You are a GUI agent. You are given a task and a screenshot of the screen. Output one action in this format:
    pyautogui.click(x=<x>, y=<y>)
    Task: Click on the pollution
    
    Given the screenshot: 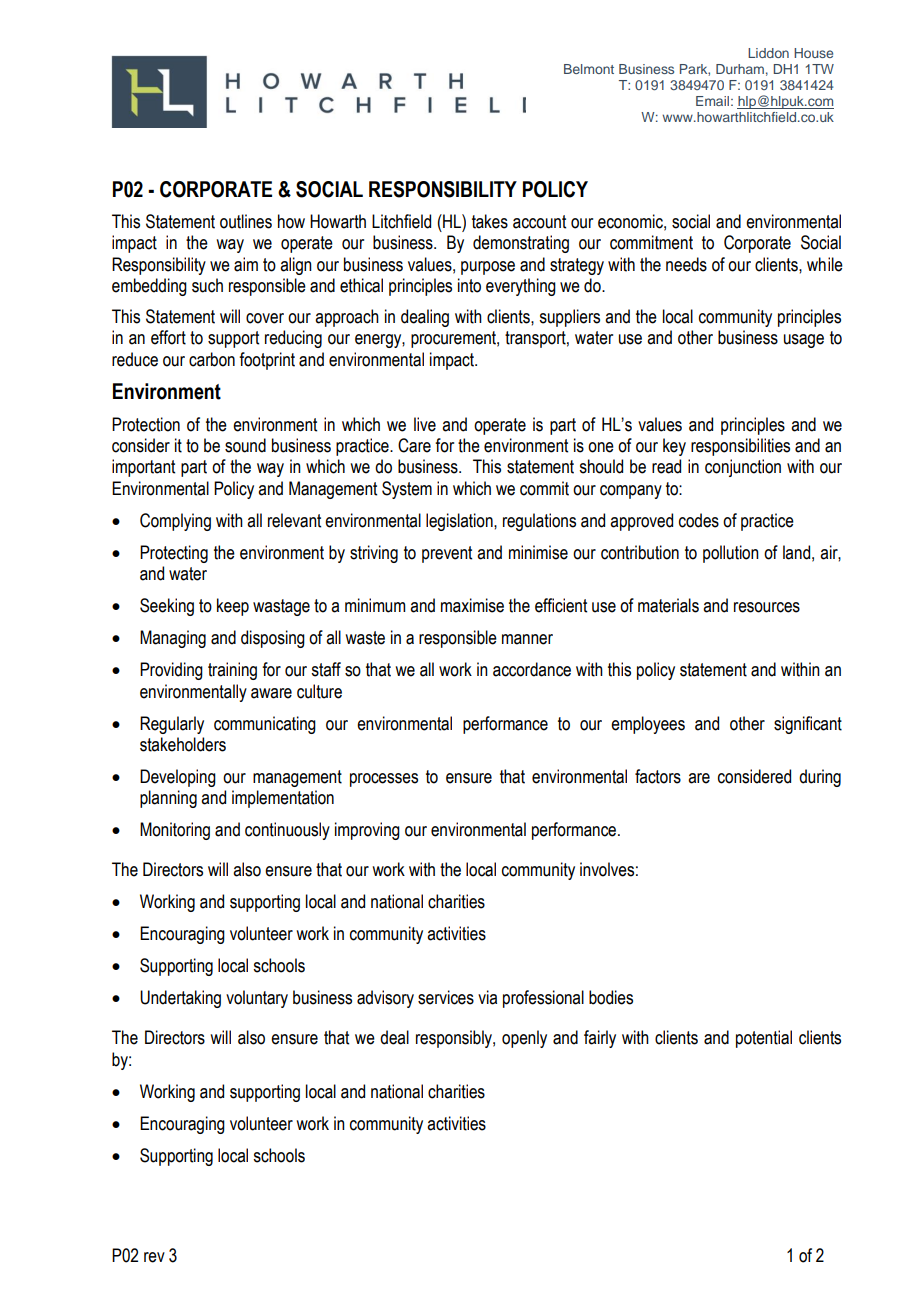 What is the action you would take?
    pyautogui.click(x=731, y=554)
